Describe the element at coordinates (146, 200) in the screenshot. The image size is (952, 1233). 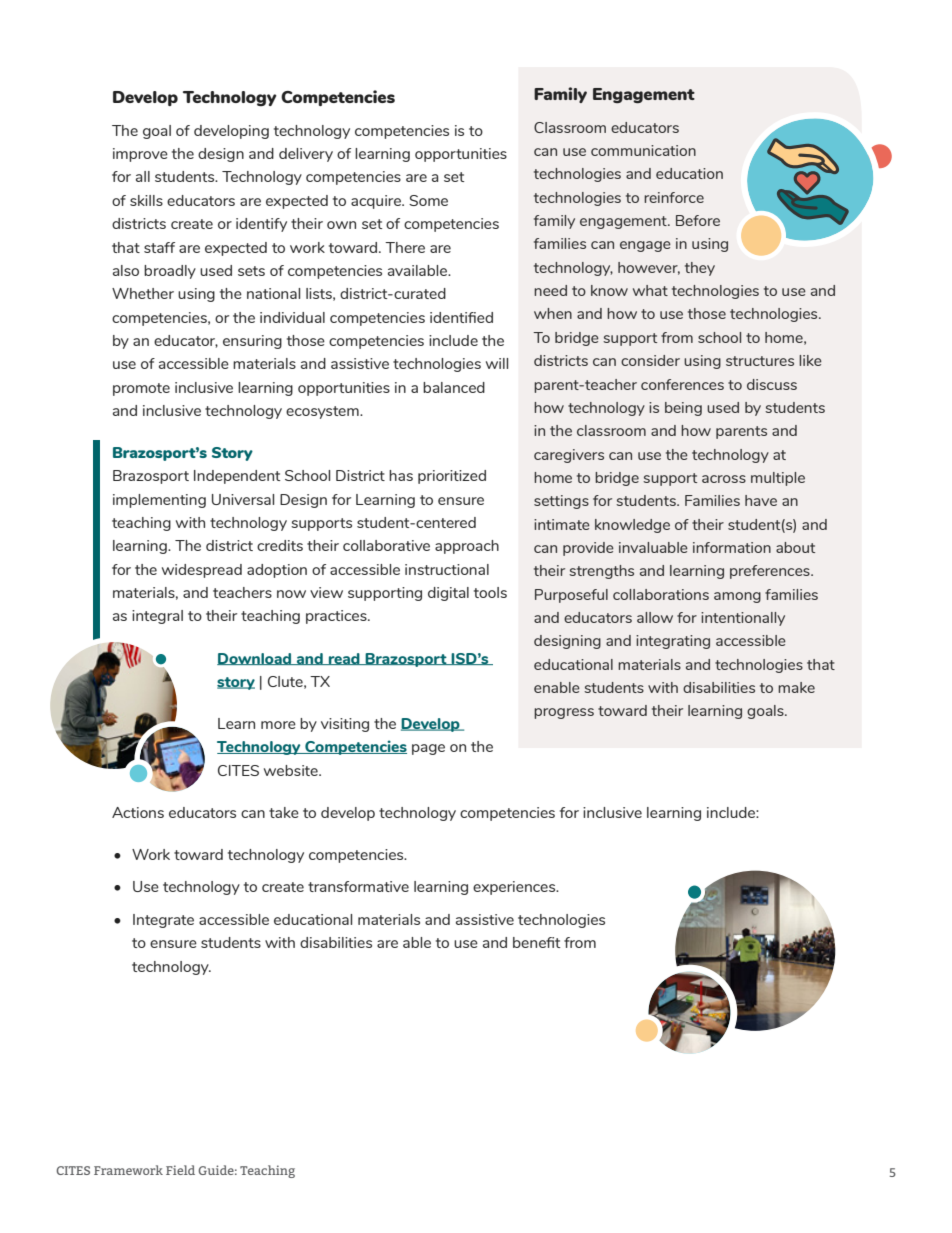
I see `skills` at that location.
